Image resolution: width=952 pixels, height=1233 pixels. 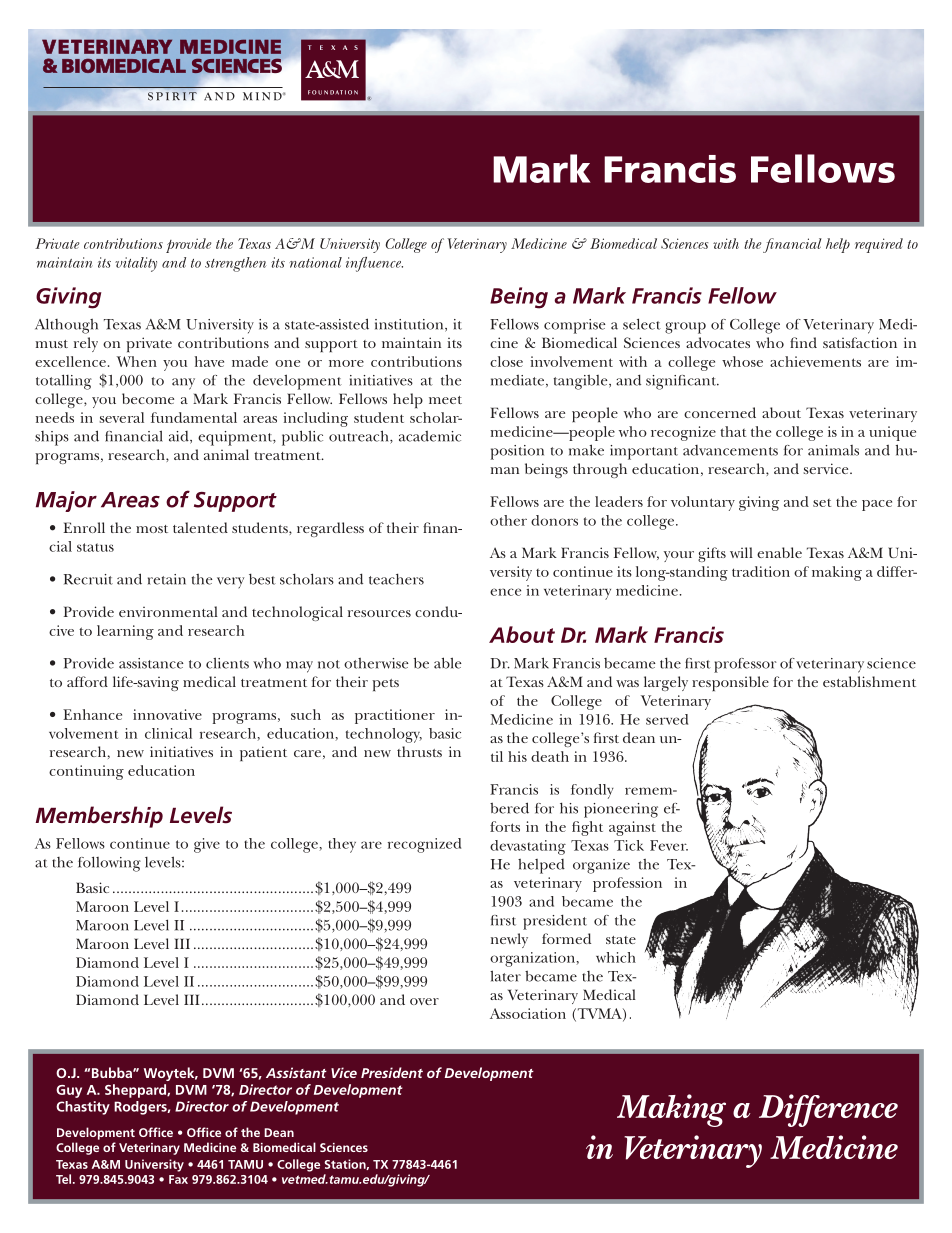 I want to click on practitioner, so click(x=395, y=716).
